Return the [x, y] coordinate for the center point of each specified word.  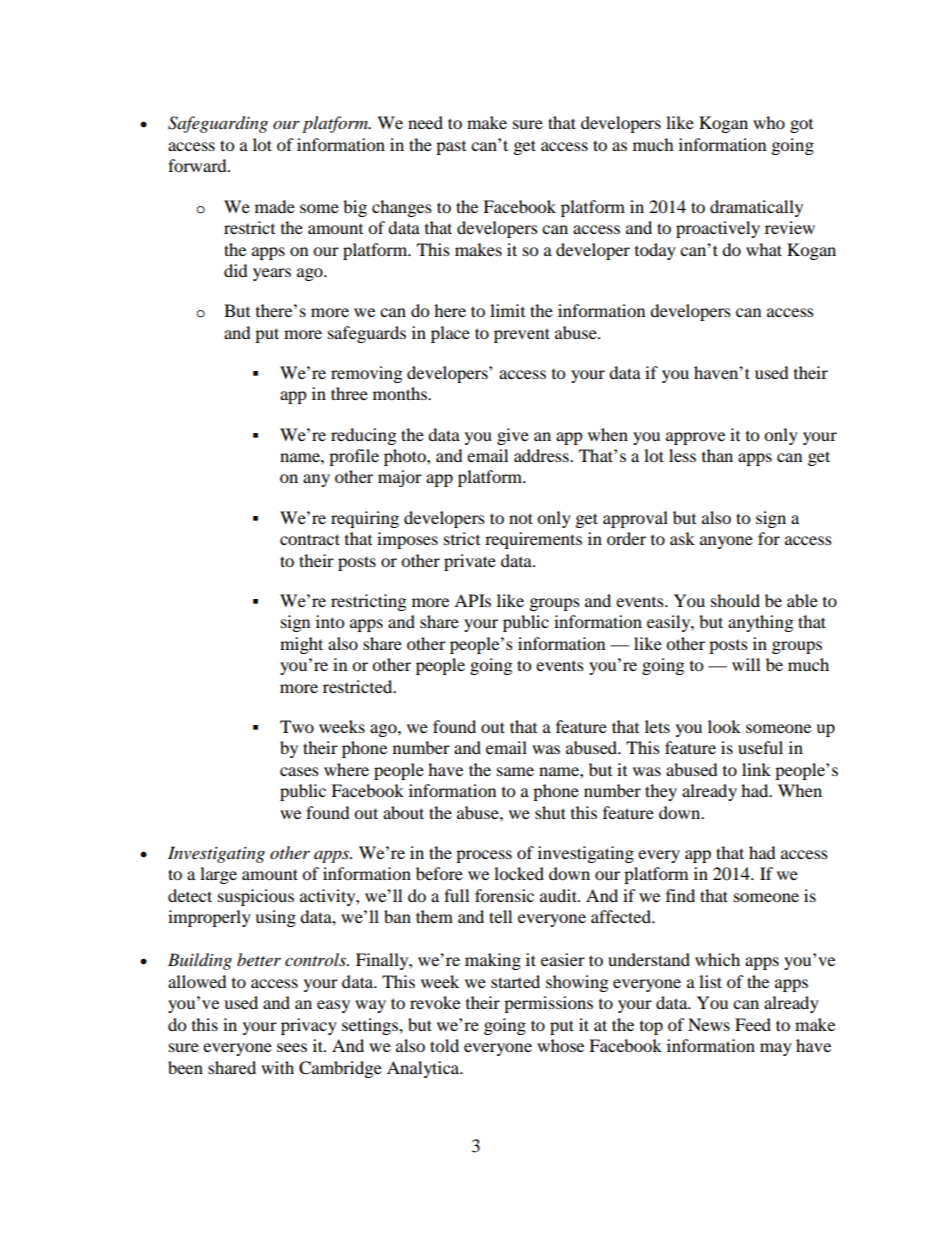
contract [310, 539]
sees [292, 1047]
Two [297, 726]
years [272, 274]
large [218, 875]
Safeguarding [218, 124]
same [515, 771]
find [680, 895]
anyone [726, 542]
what [764, 249]
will [746, 664]
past [451, 148]
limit [507, 310]
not [521, 518]
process [484, 856]
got [801, 126]
